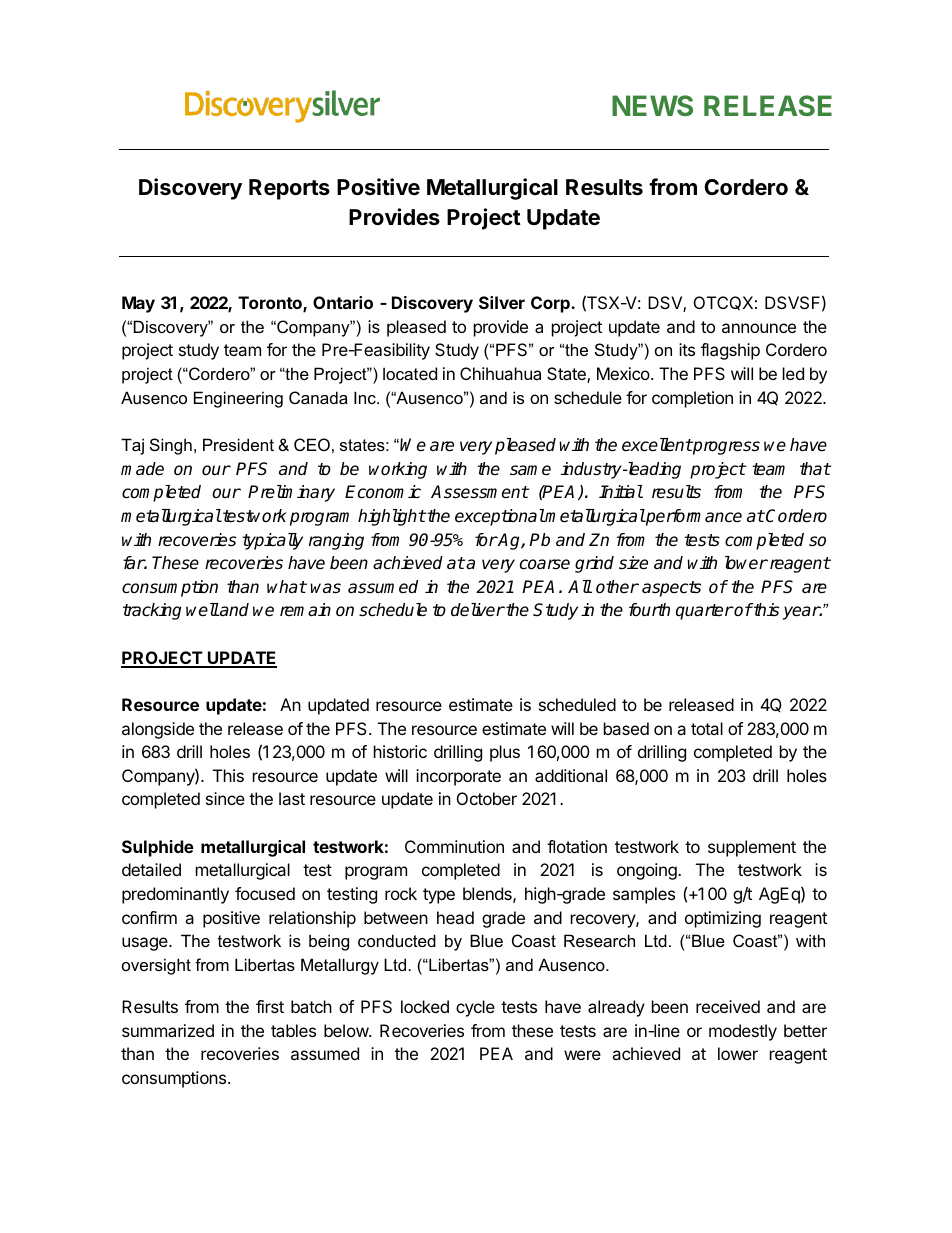 Image resolution: width=952 pixels, height=1233 pixels. Describe the element at coordinates (505, 753) in the screenshot. I see `plus` at that location.
